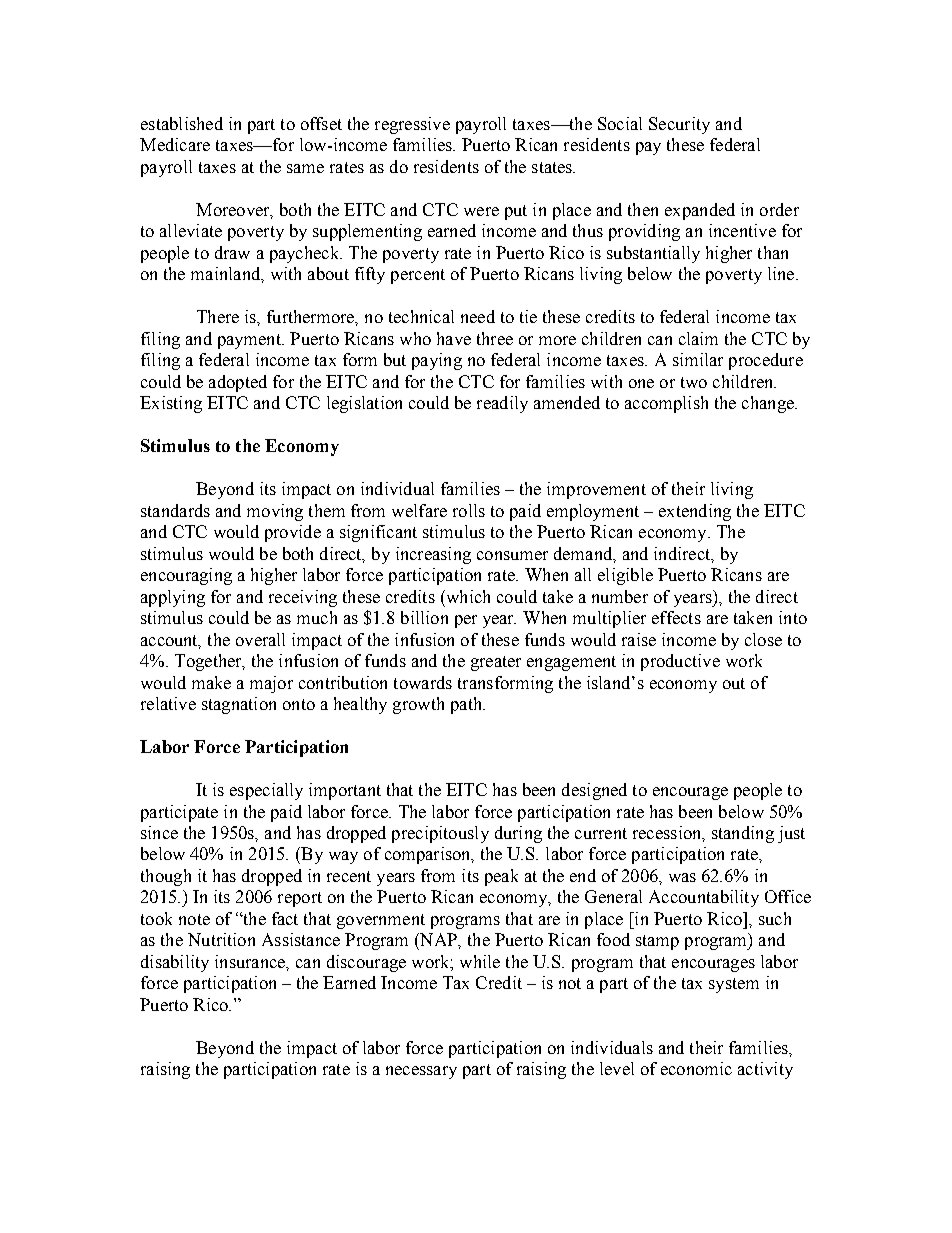  What do you see at coordinates (666, 404) in the image?
I see `accomplish` at bounding box center [666, 404].
